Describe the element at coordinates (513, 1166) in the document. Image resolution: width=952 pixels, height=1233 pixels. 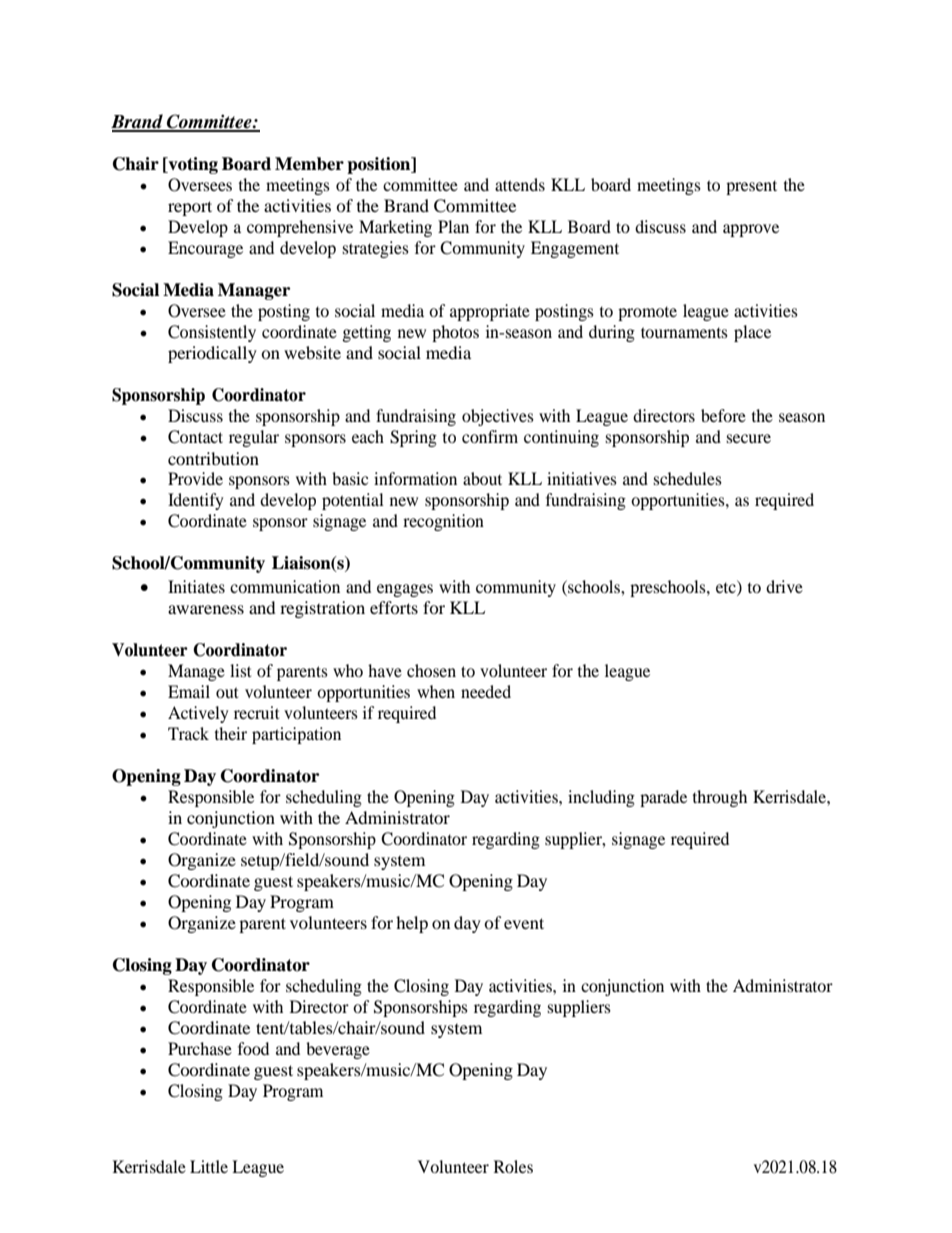
I see `Roles` at that location.
